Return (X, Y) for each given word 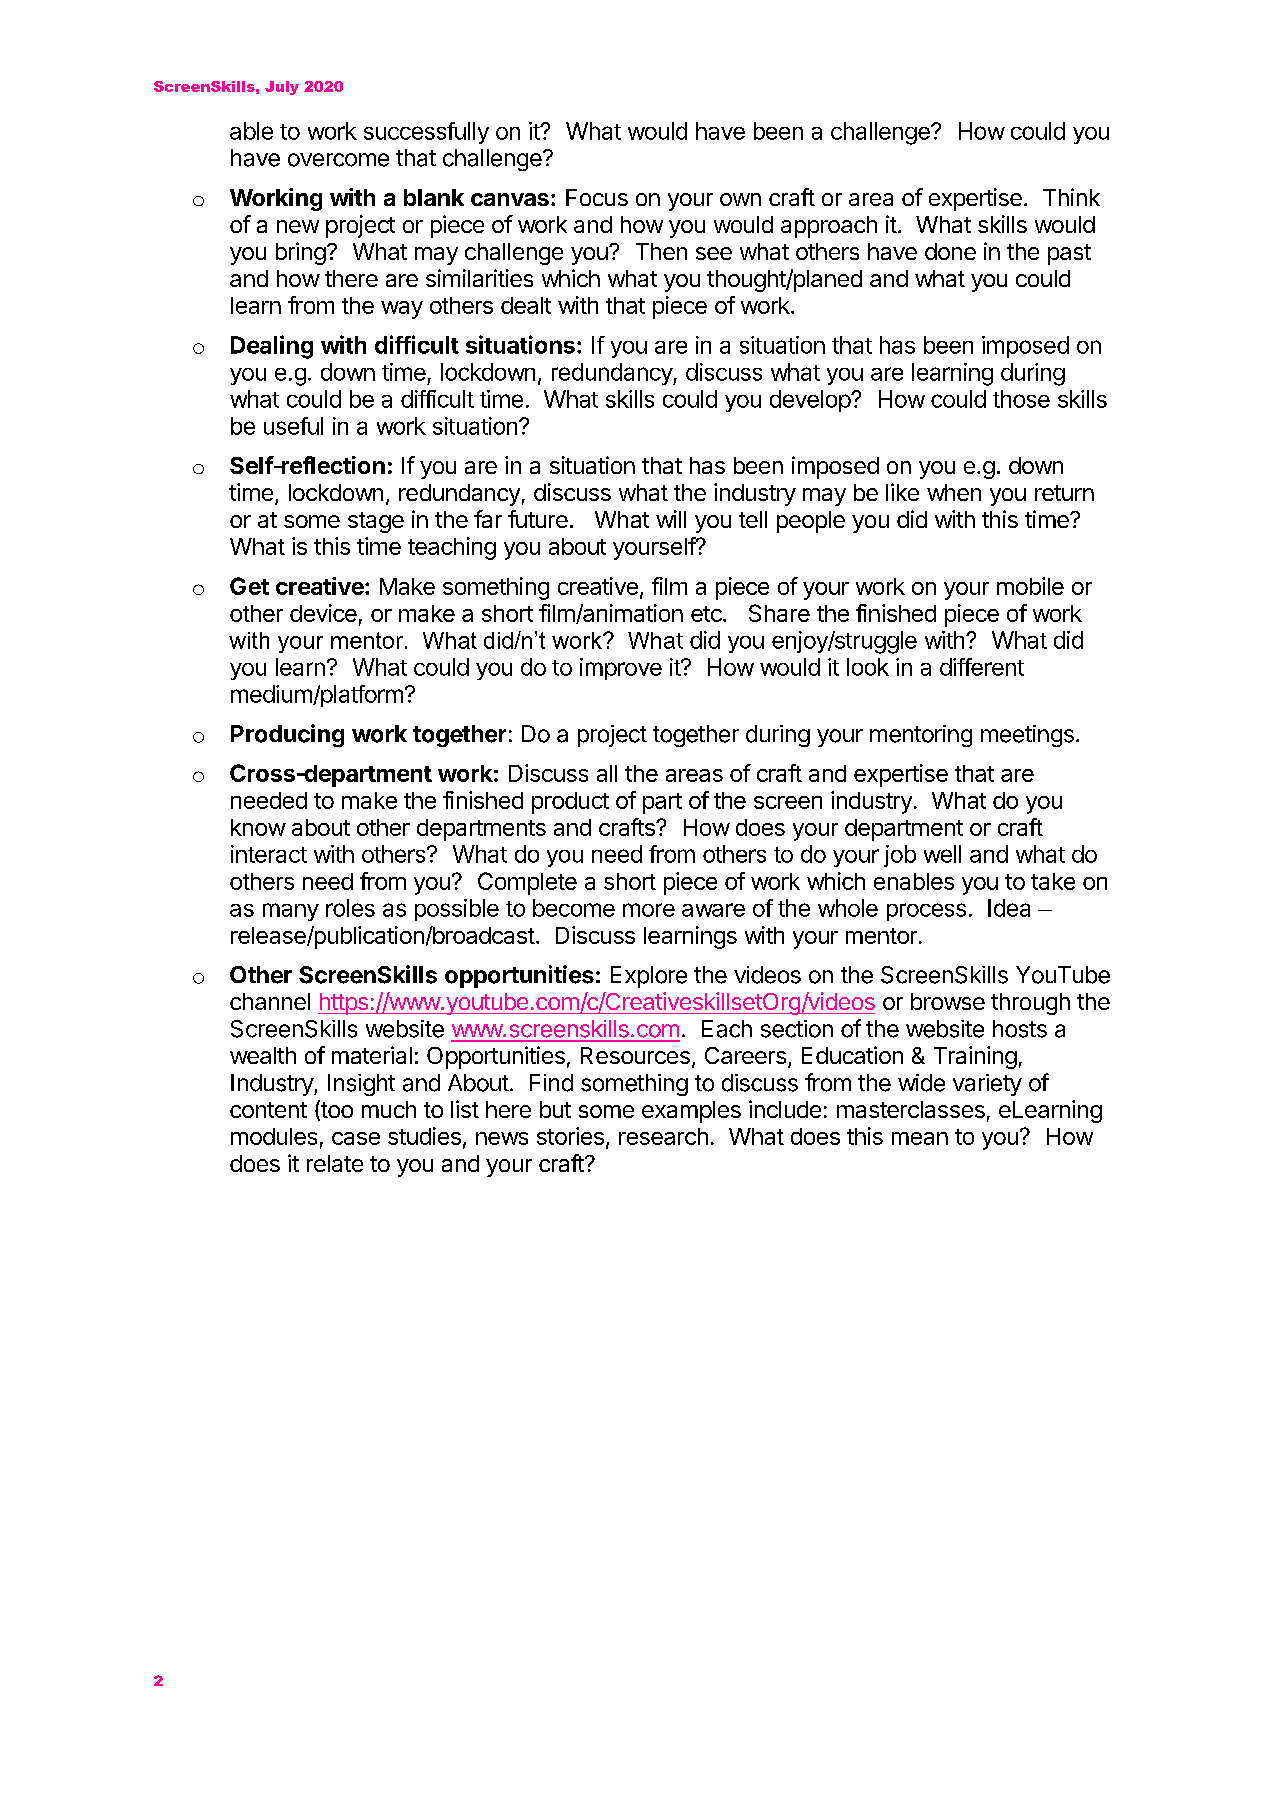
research (663, 1136)
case (356, 1138)
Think (1071, 197)
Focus (597, 197)
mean (920, 1138)
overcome (338, 160)
